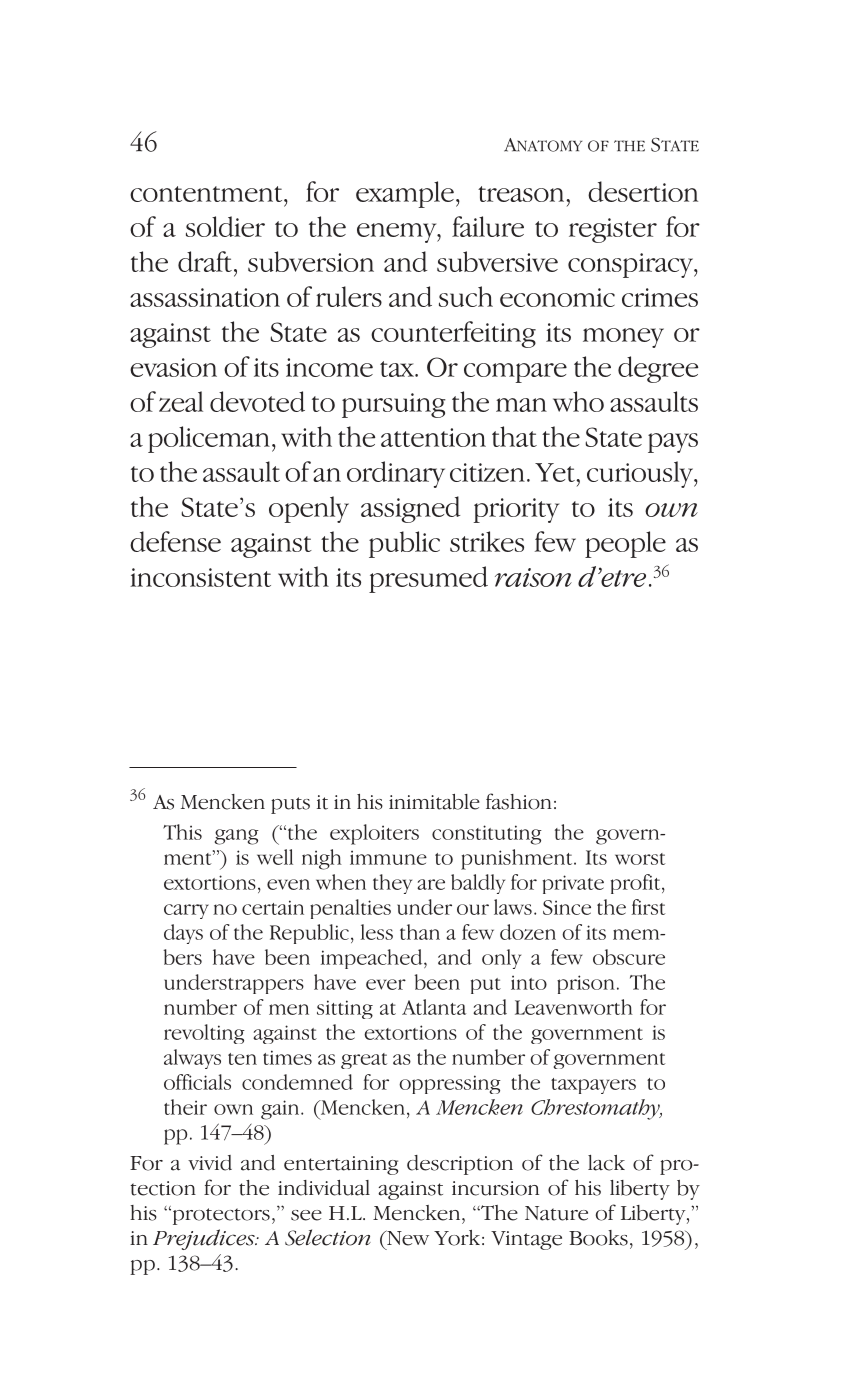  Describe the element at coordinates (225, 226) in the image. I see `soldier` at that location.
